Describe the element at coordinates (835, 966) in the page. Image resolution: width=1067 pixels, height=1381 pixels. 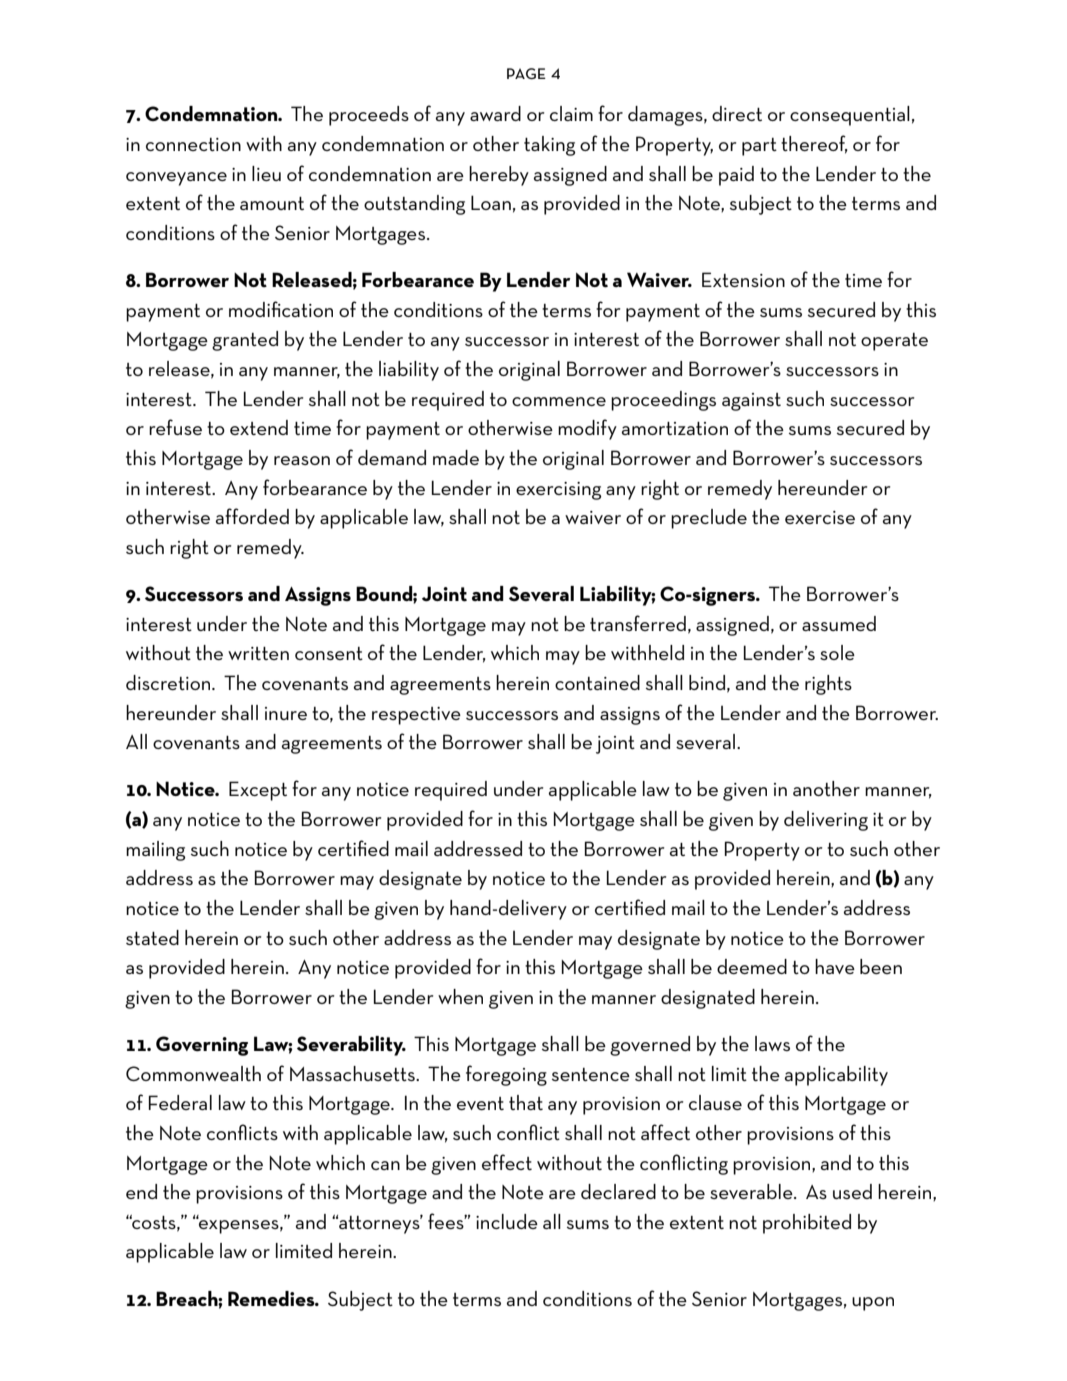
I see `have` at that location.
